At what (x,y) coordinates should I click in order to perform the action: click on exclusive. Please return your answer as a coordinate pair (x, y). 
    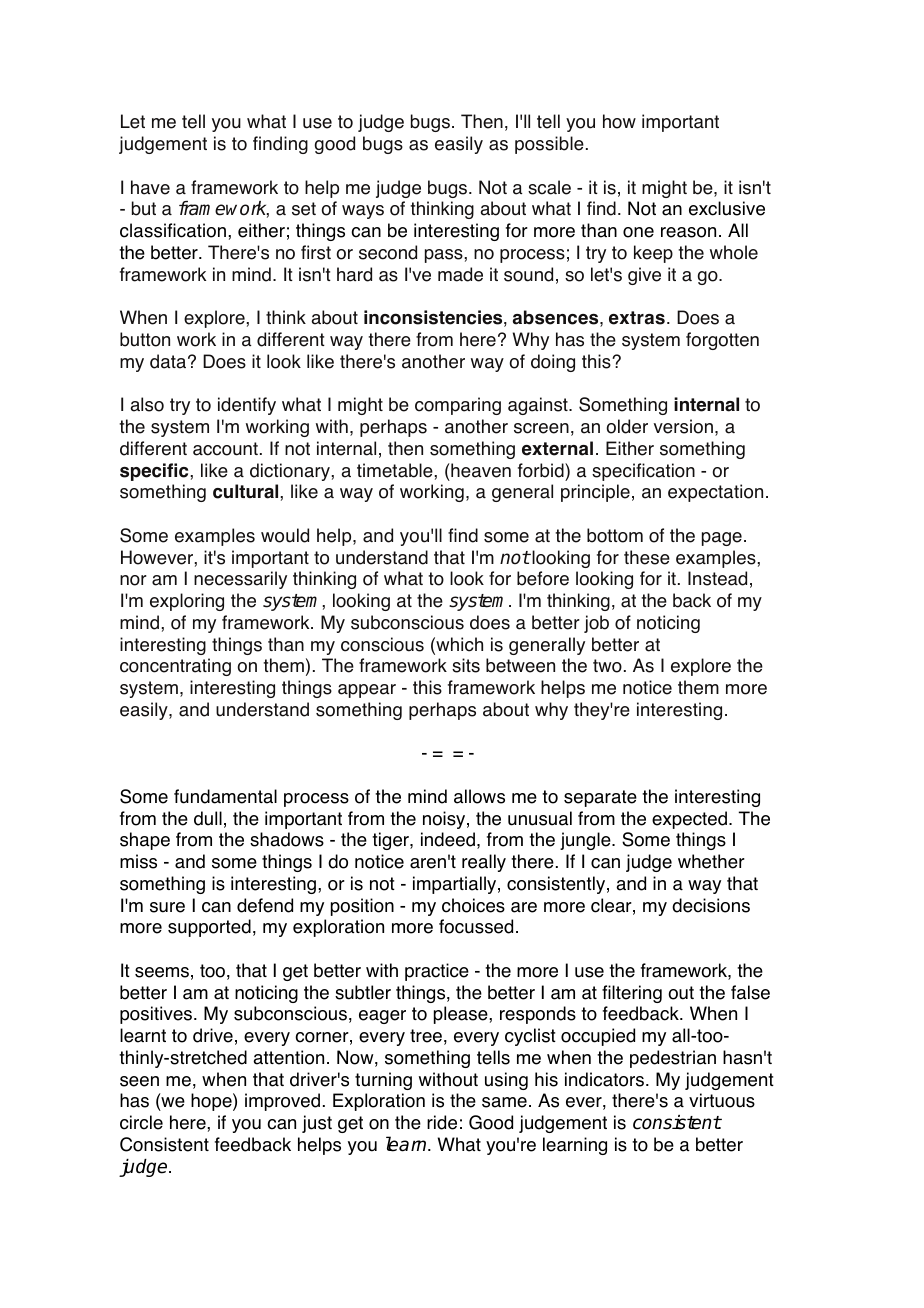
    Looking at the image, I should click on (727, 208).
